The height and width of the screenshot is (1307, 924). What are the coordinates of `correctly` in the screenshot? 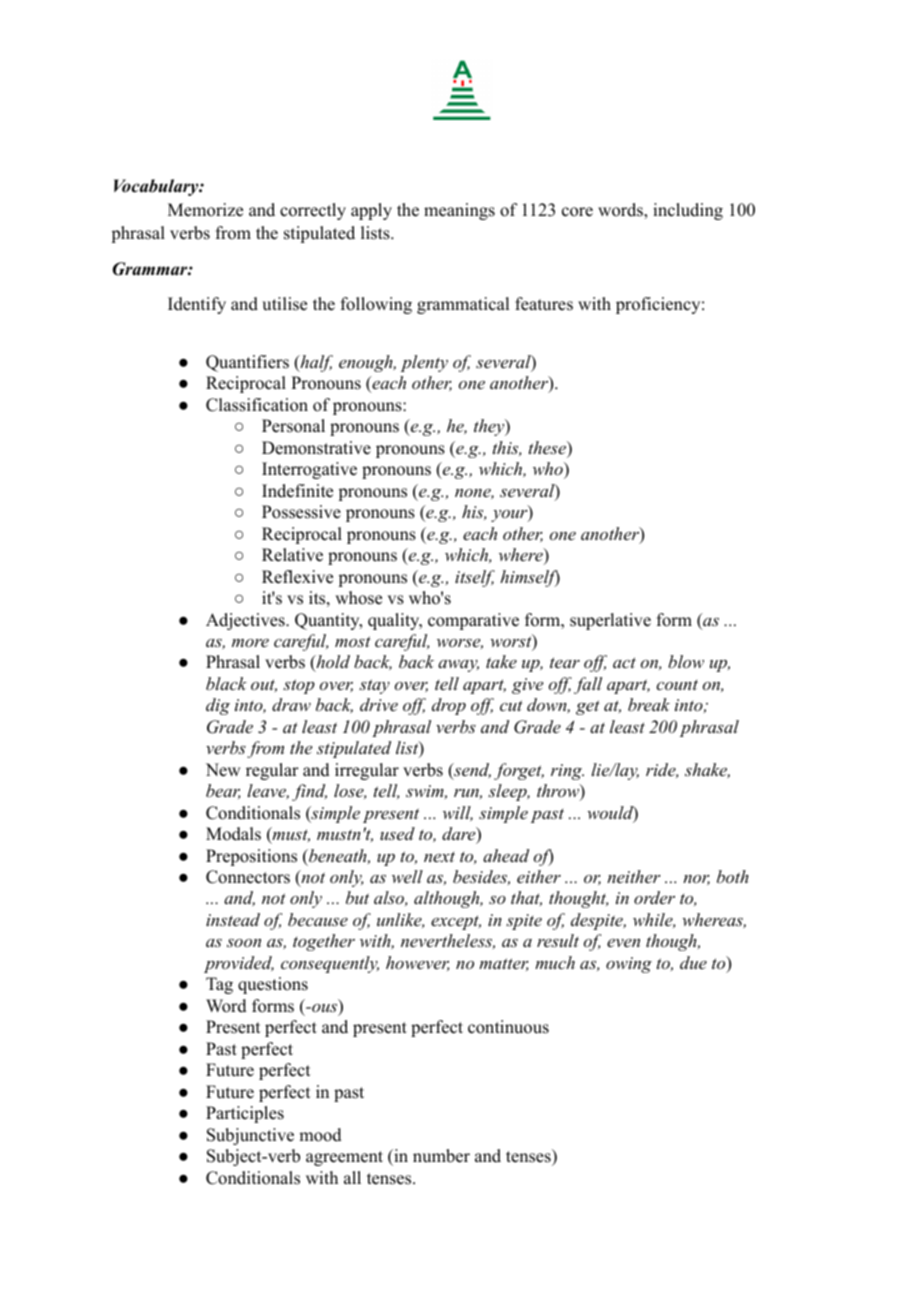 It's located at (313, 211).
